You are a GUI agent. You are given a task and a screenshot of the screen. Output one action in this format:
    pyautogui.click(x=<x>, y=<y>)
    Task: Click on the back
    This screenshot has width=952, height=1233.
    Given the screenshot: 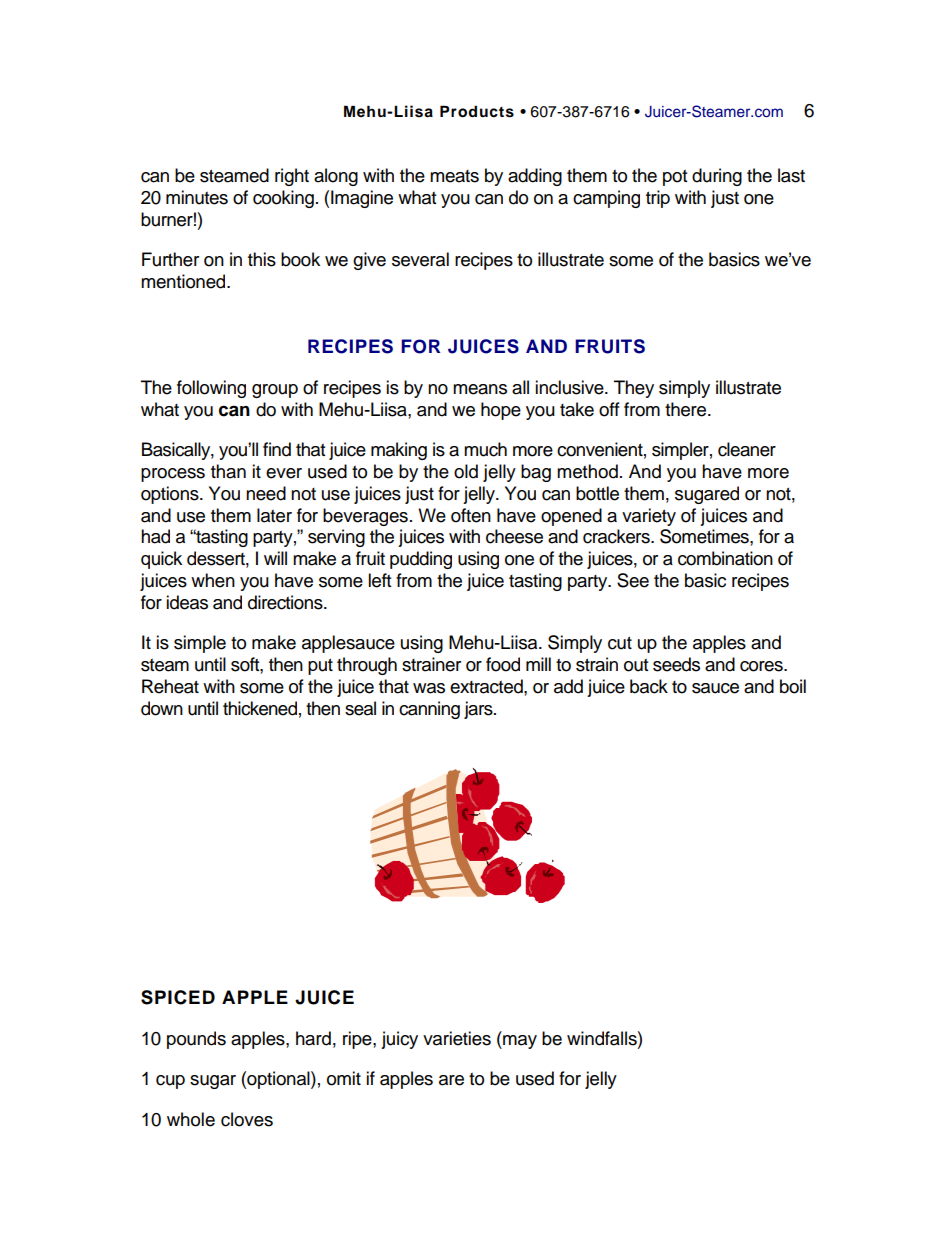 What is the action you would take?
    pyautogui.click(x=649, y=686)
